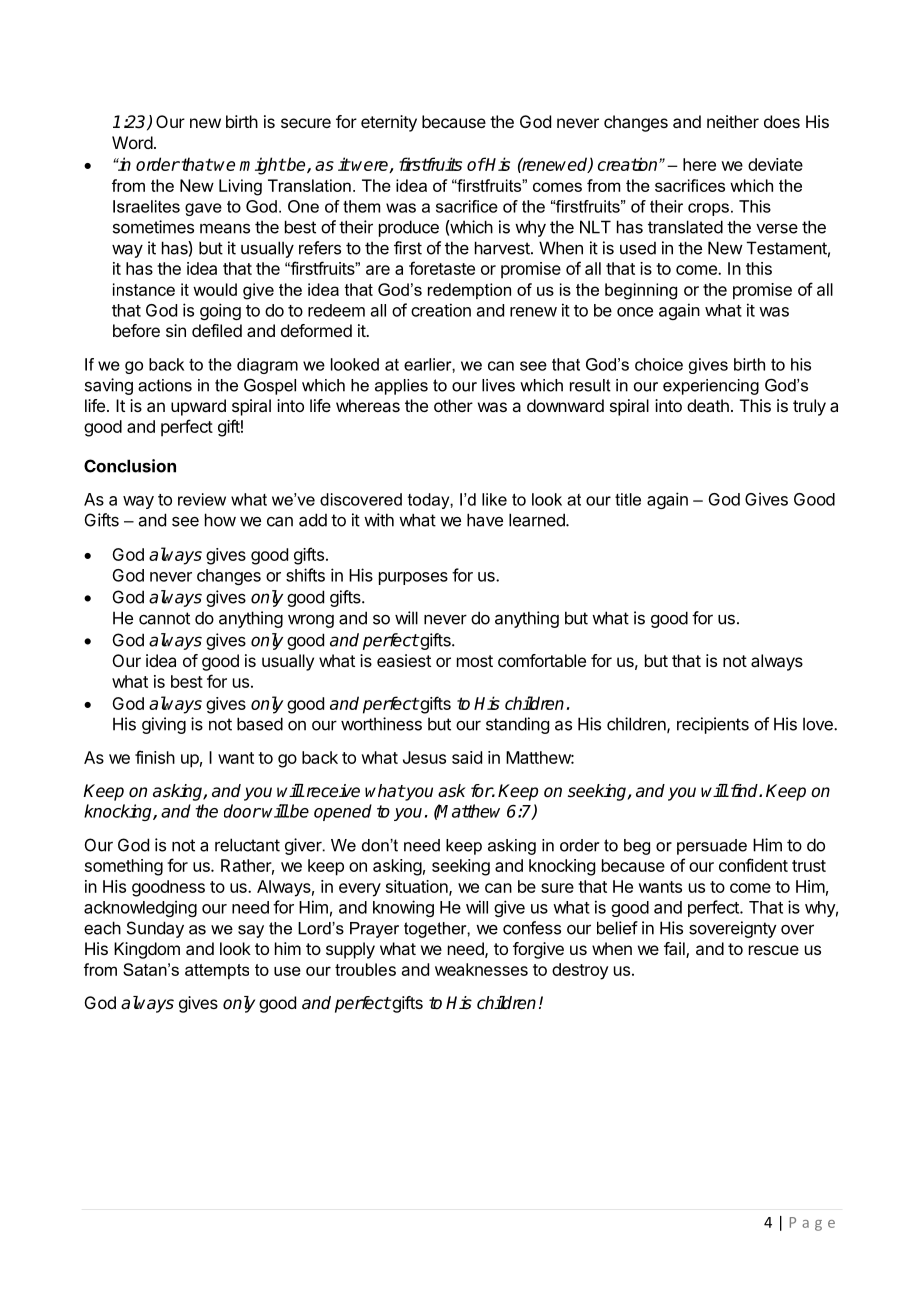  I want to click on Word, so click(132, 142).
